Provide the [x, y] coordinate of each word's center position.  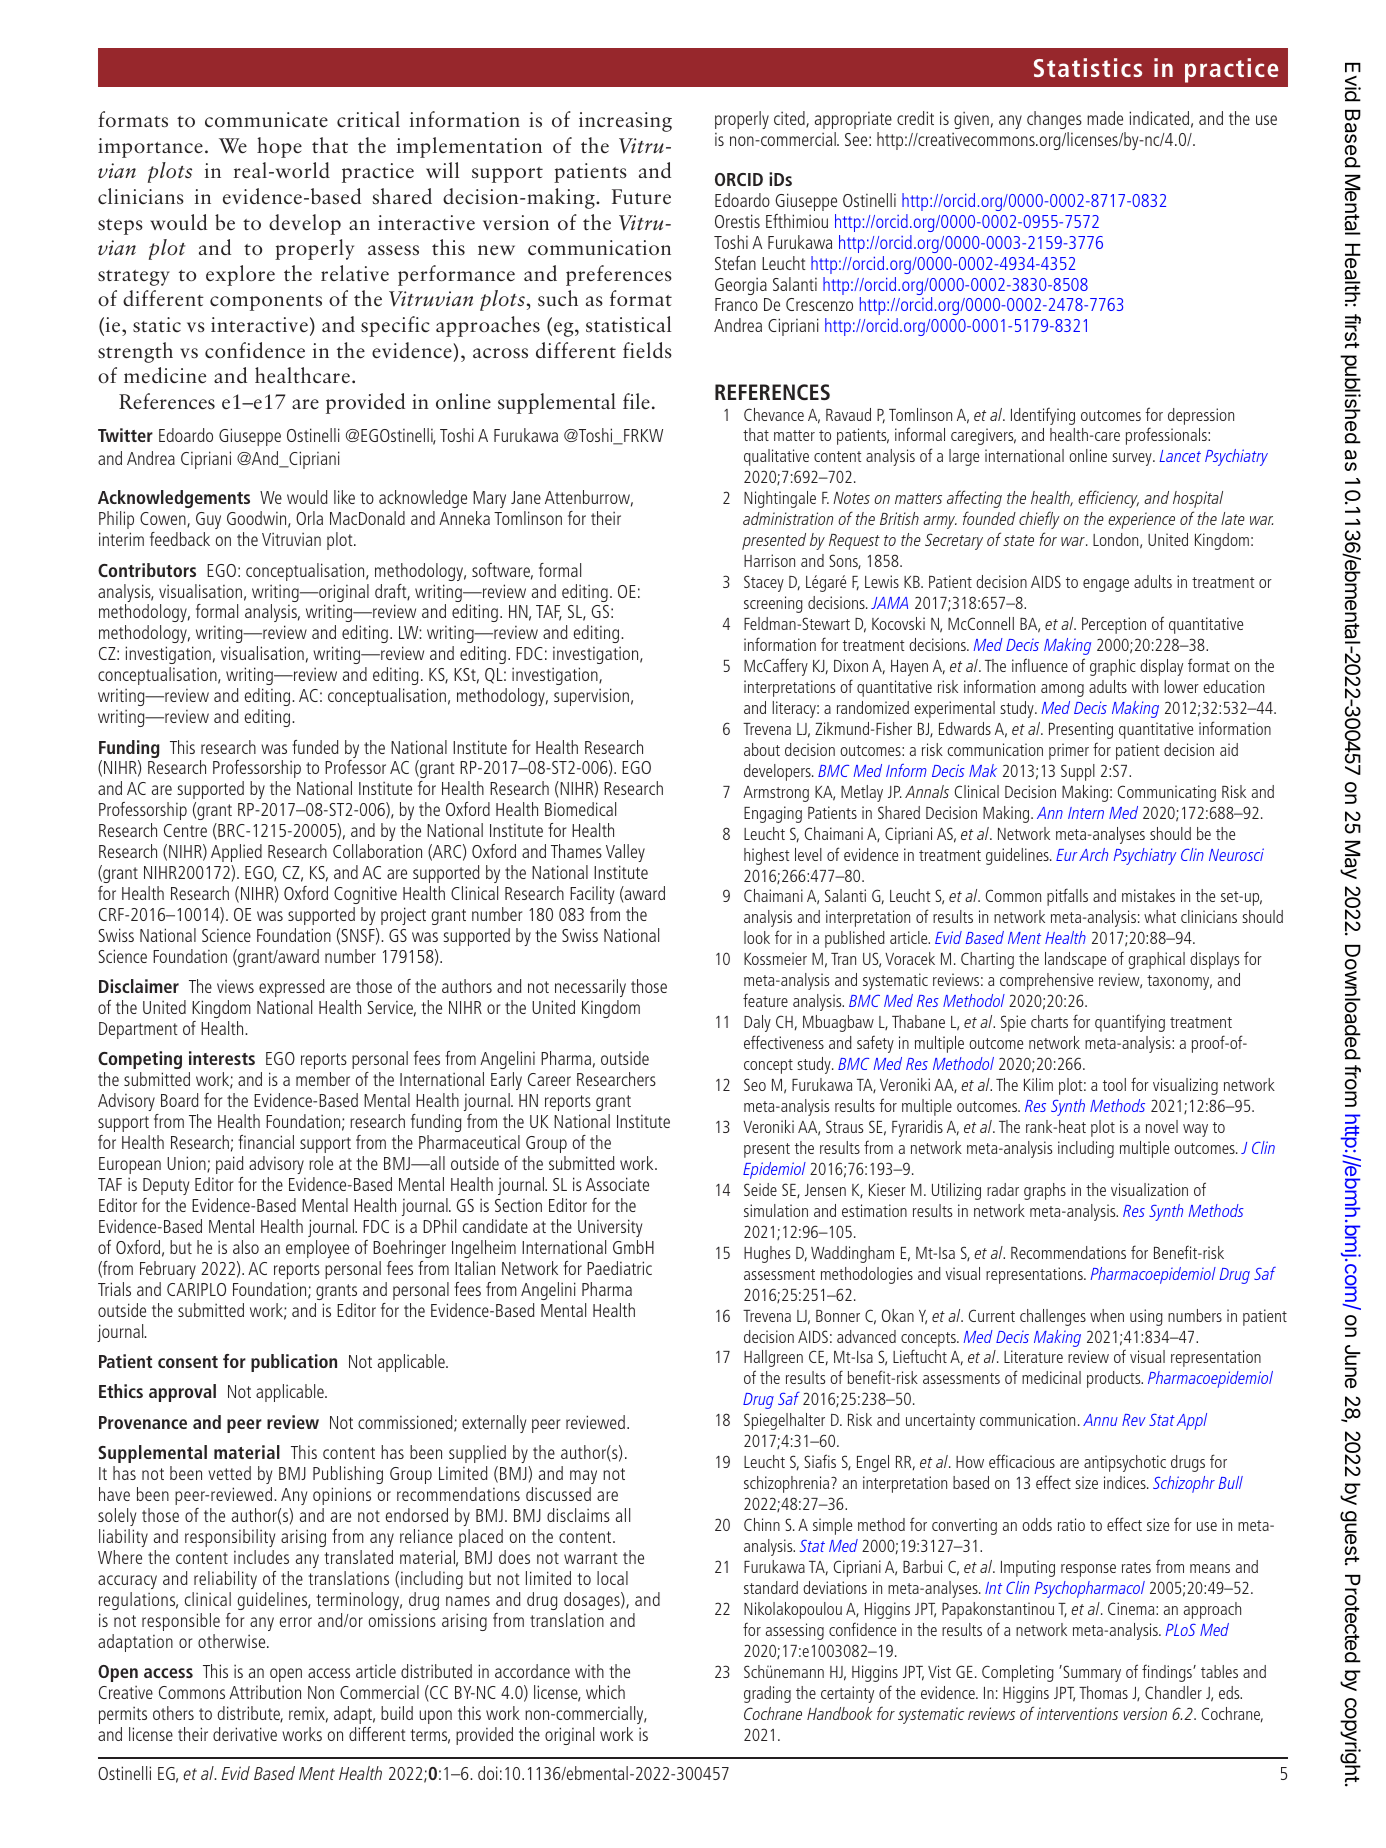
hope [279, 147]
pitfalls [1067, 897]
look [757, 937]
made [1105, 118]
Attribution [265, 1692]
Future [641, 196]
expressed [292, 988]
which [605, 1692]
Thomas [1103, 1692]
